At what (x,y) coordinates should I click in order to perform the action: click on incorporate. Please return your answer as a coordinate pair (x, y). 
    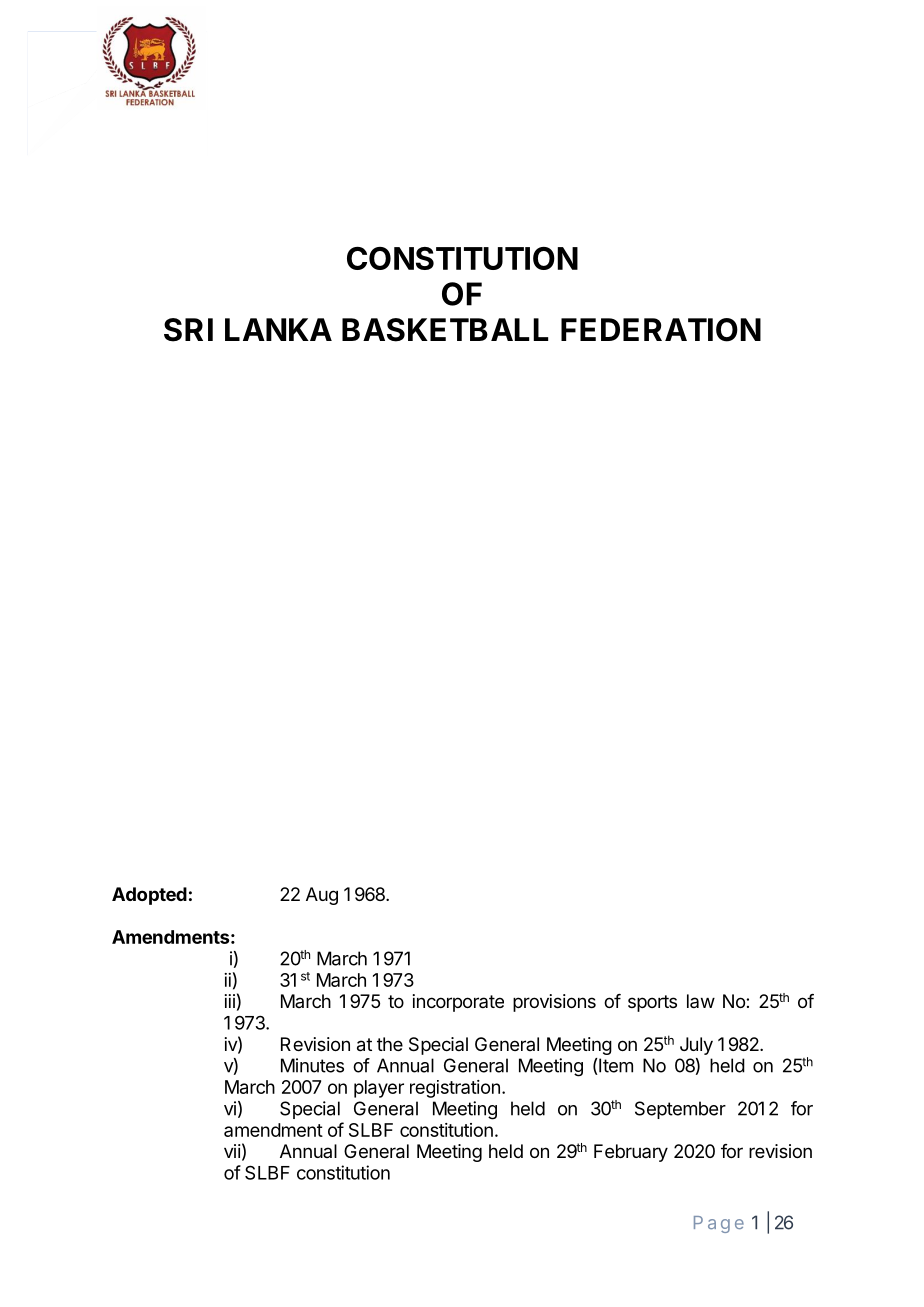
    Looking at the image, I should click on (458, 1003).
